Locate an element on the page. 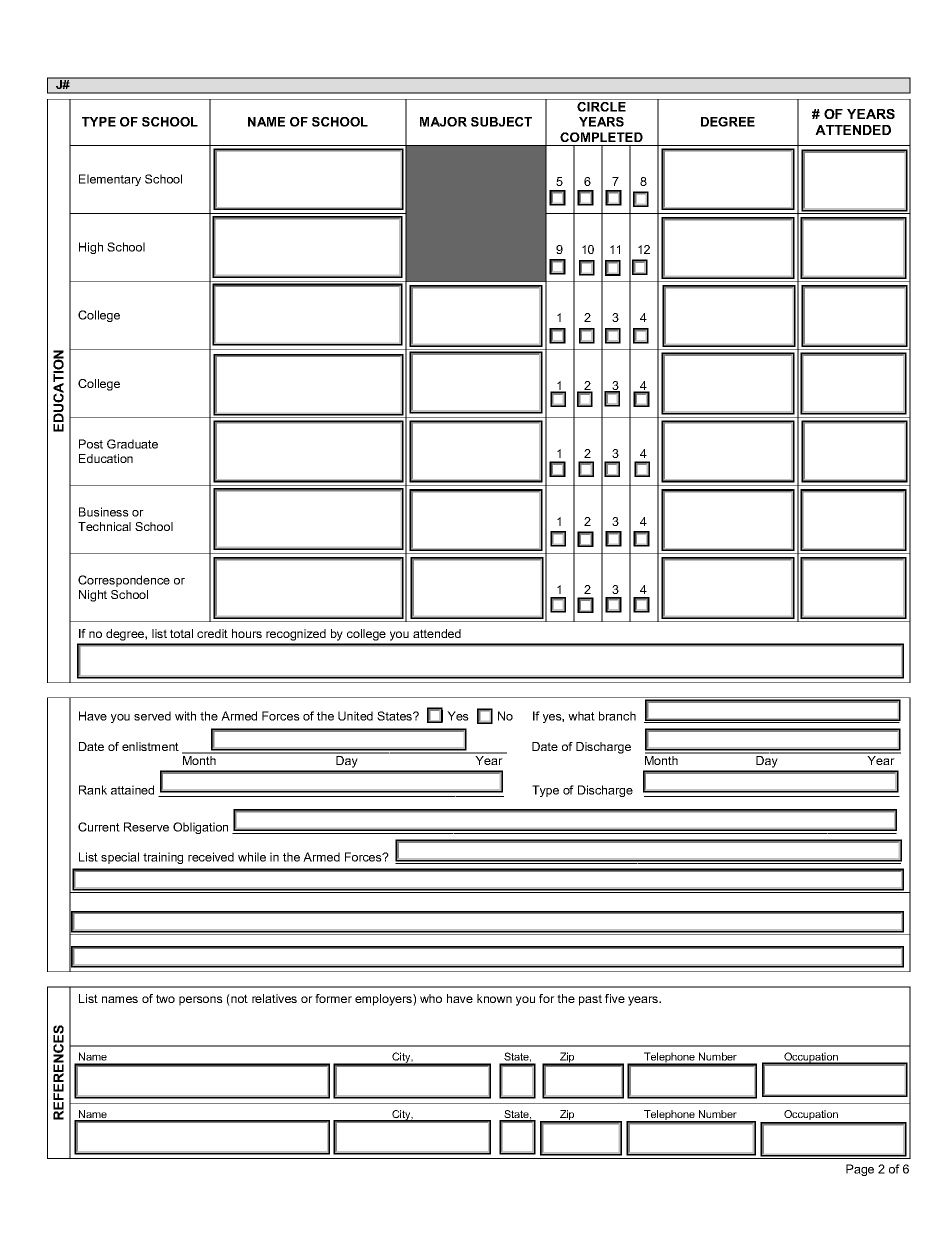  Graduate is located at coordinates (132, 444).
